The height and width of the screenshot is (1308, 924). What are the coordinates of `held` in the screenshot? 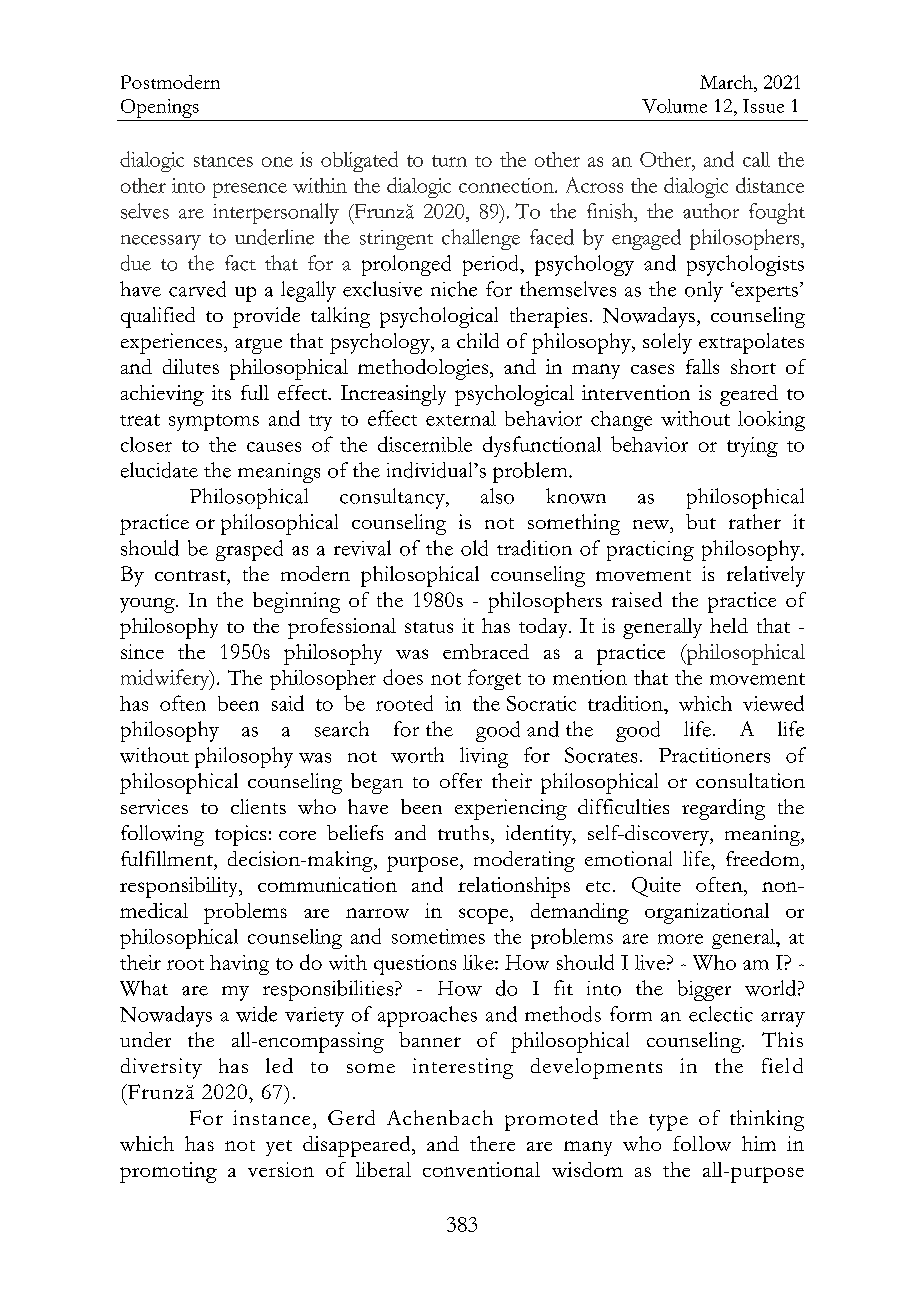 It's located at (729, 625).
